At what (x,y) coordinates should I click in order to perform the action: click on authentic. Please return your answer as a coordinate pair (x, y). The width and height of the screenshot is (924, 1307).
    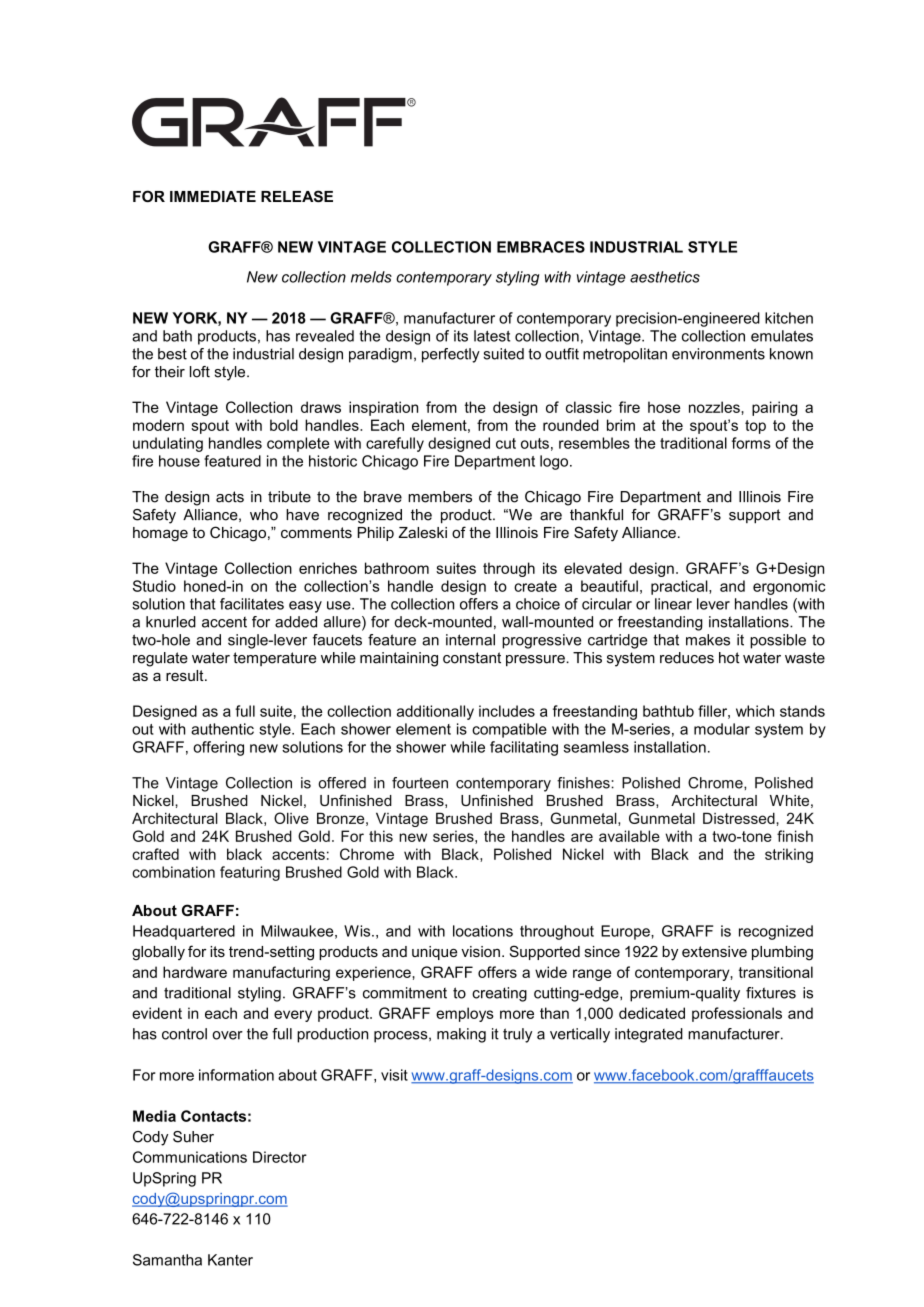
    Looking at the image, I should click on (222, 729).
